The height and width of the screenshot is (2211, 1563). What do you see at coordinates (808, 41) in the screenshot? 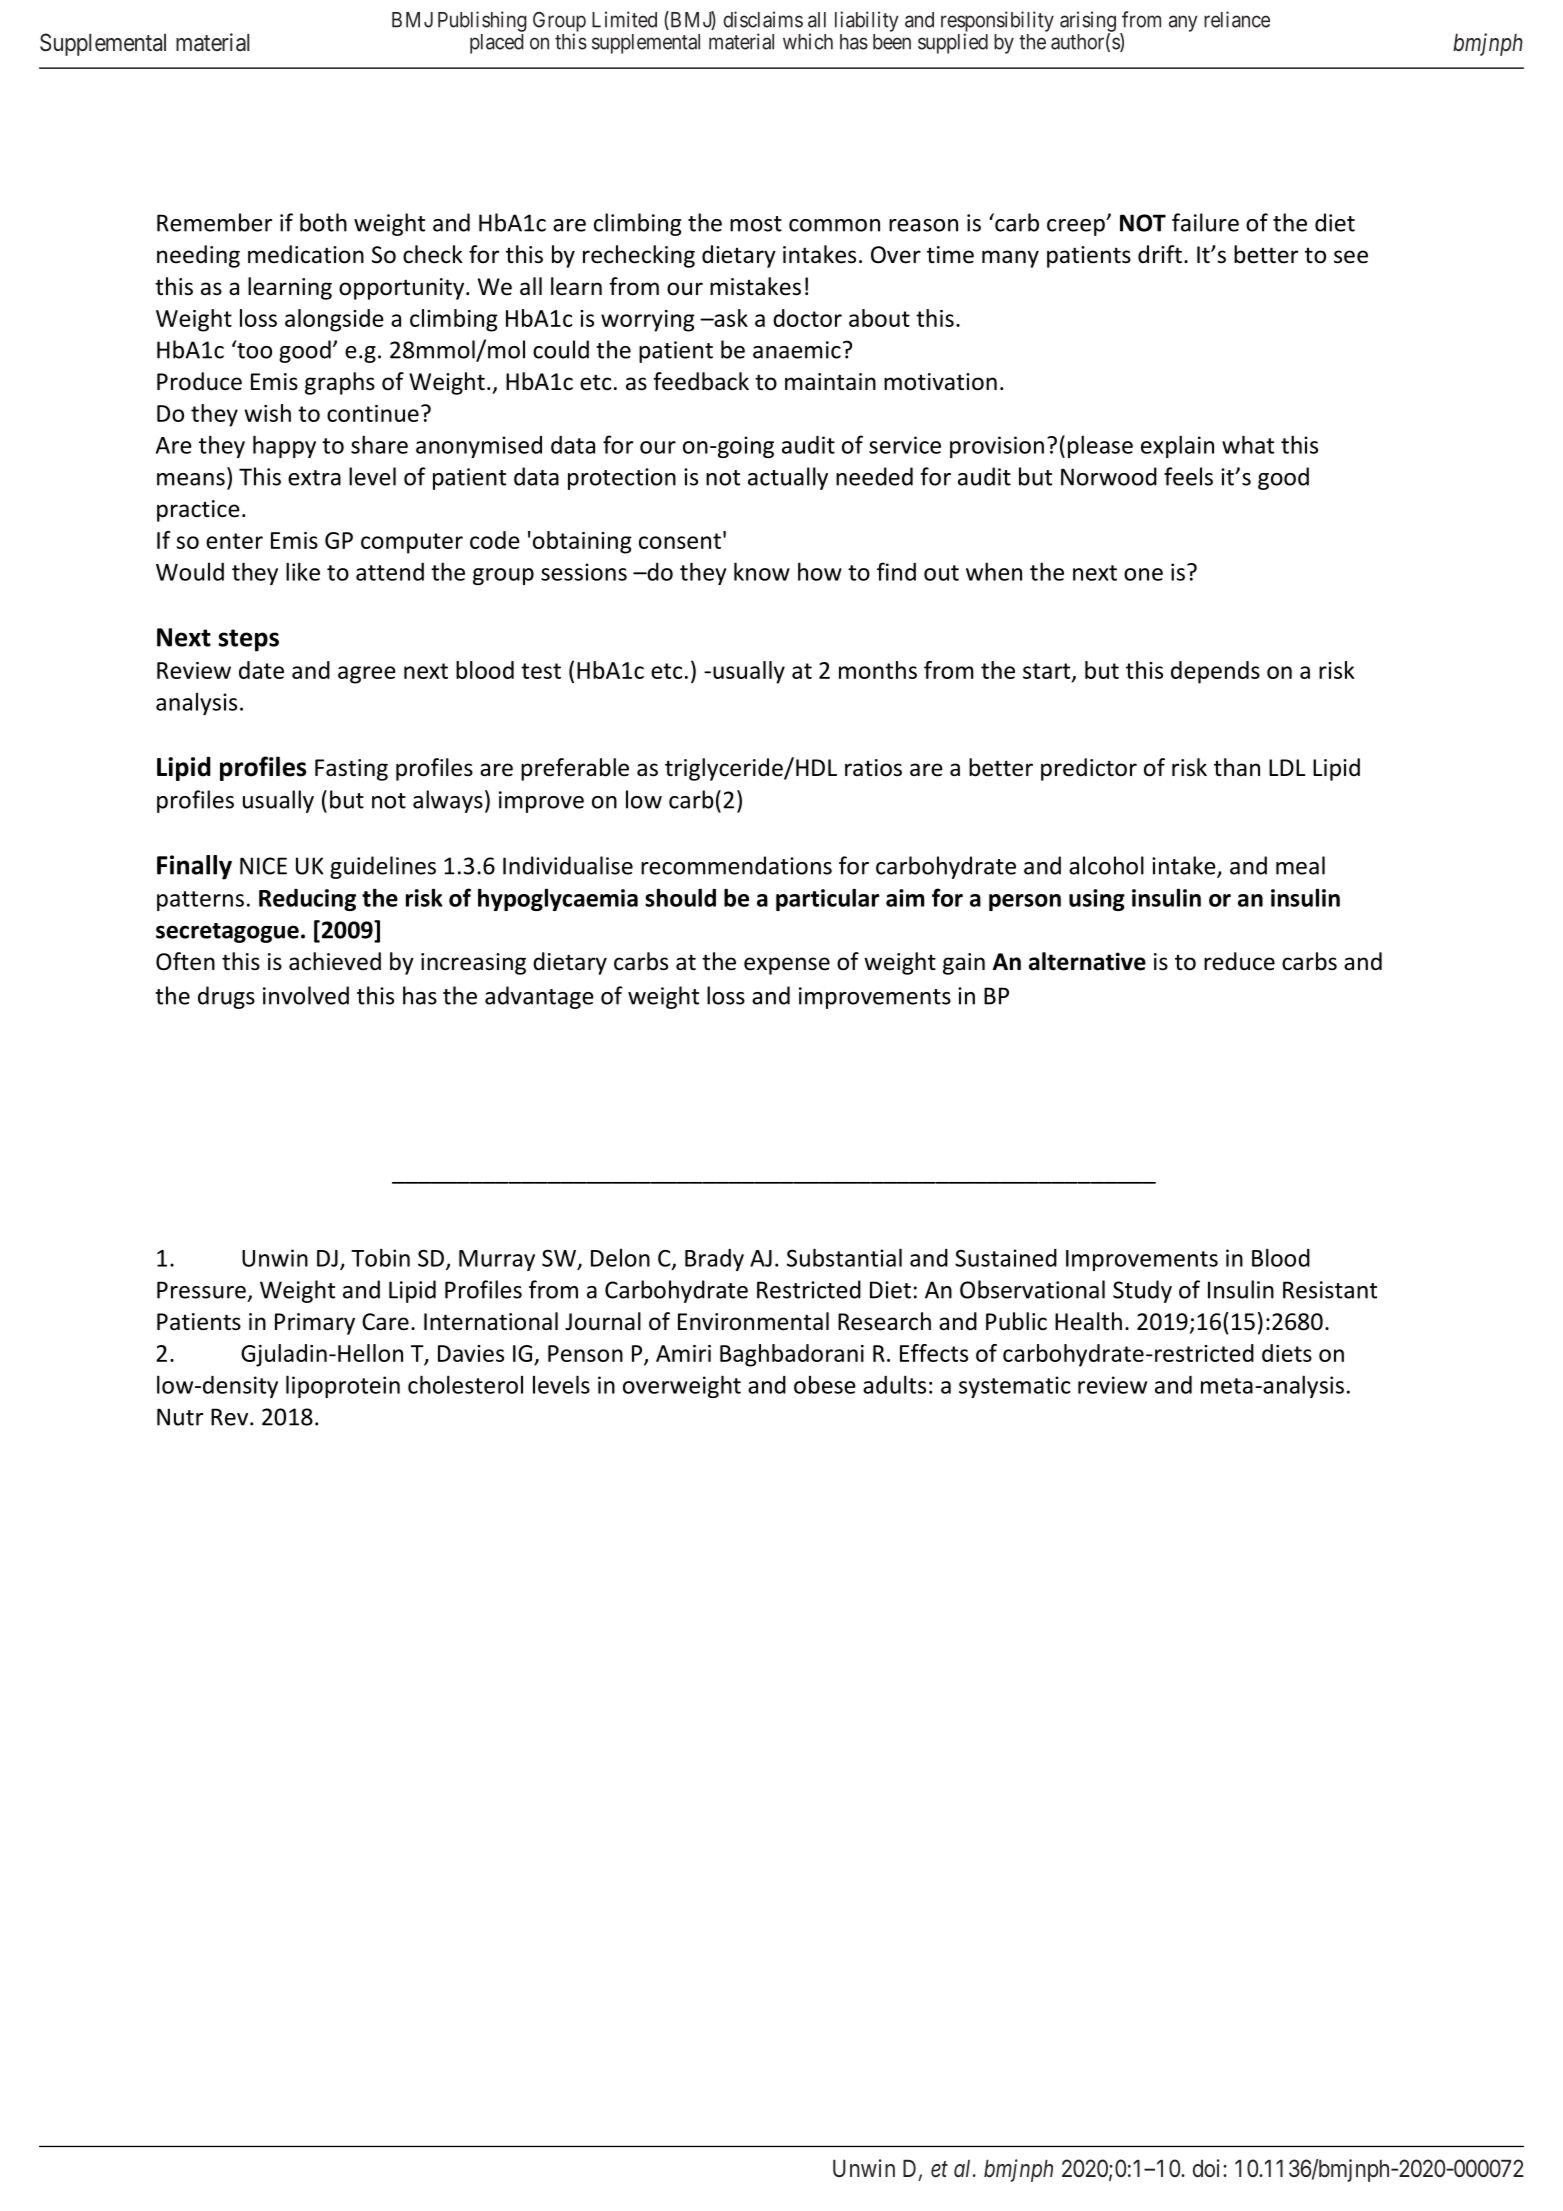
I see `which` at bounding box center [808, 41].
